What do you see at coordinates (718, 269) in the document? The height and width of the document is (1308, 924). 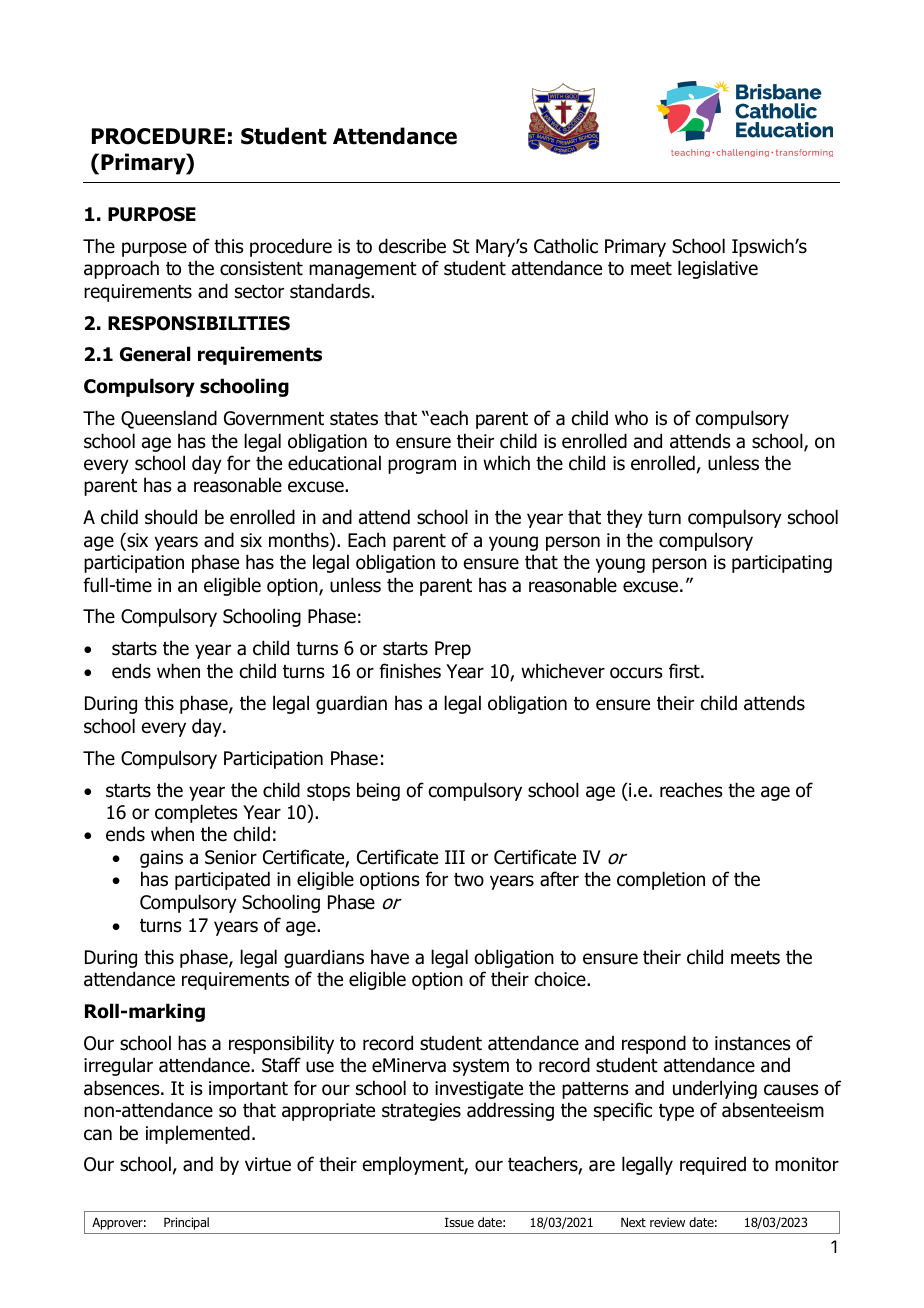 I see `legislative` at bounding box center [718, 269].
